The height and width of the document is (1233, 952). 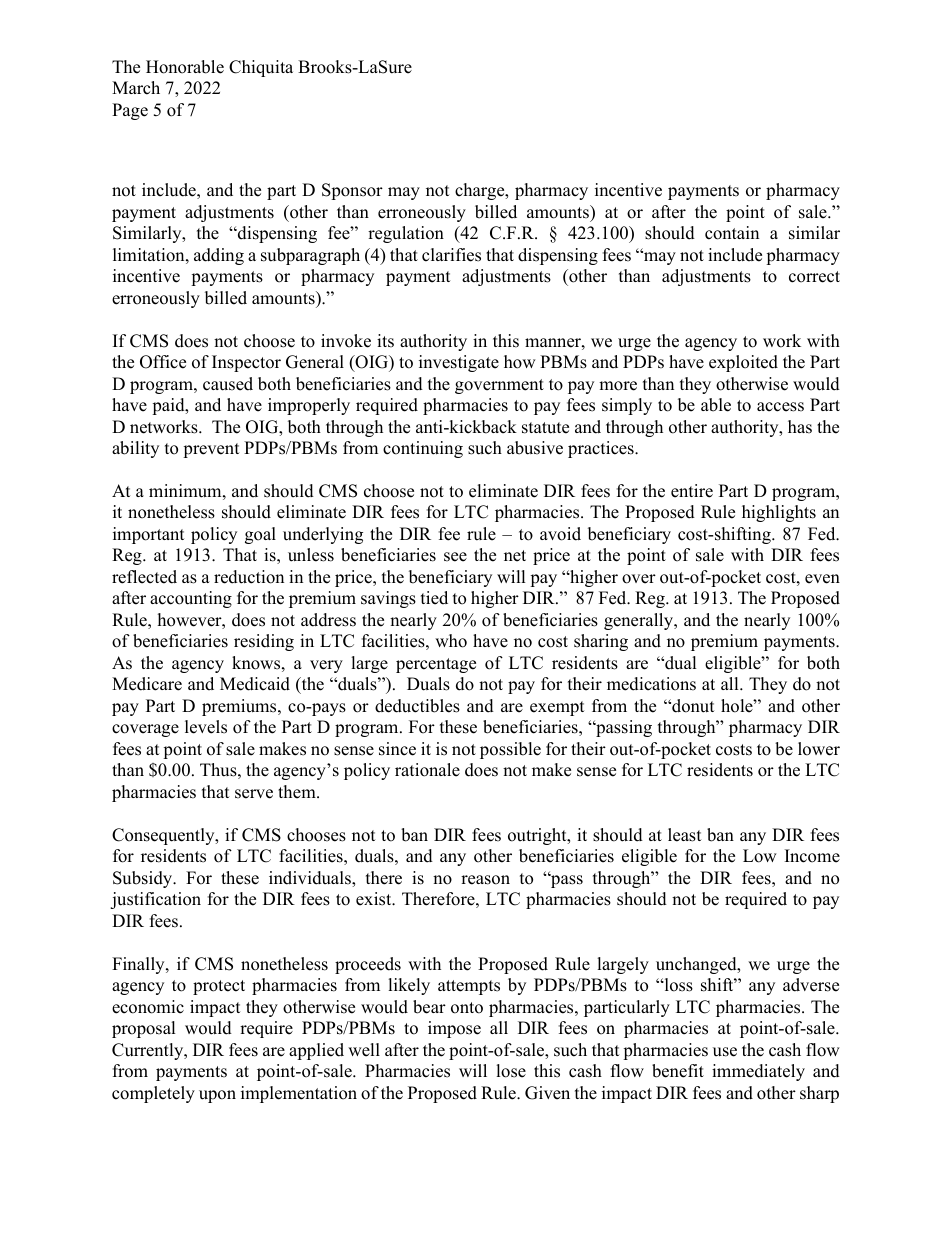 What do you see at coordinates (758, 1072) in the document?
I see `immediately` at bounding box center [758, 1072].
